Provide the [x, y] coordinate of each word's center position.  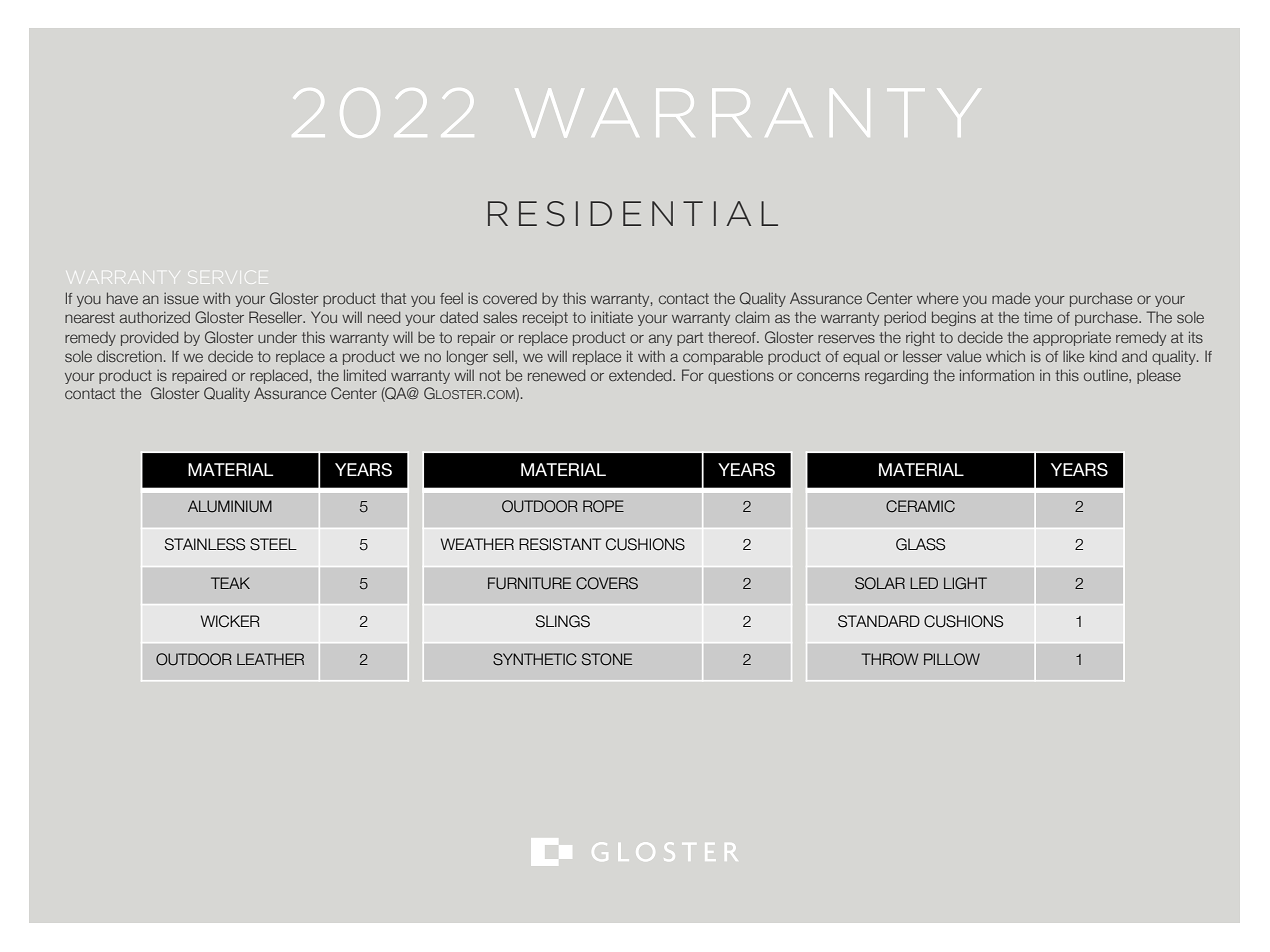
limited [365, 375]
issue [181, 298]
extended [641, 375]
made [1011, 298]
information [997, 375]
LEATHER [270, 659]
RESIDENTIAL [633, 214]
